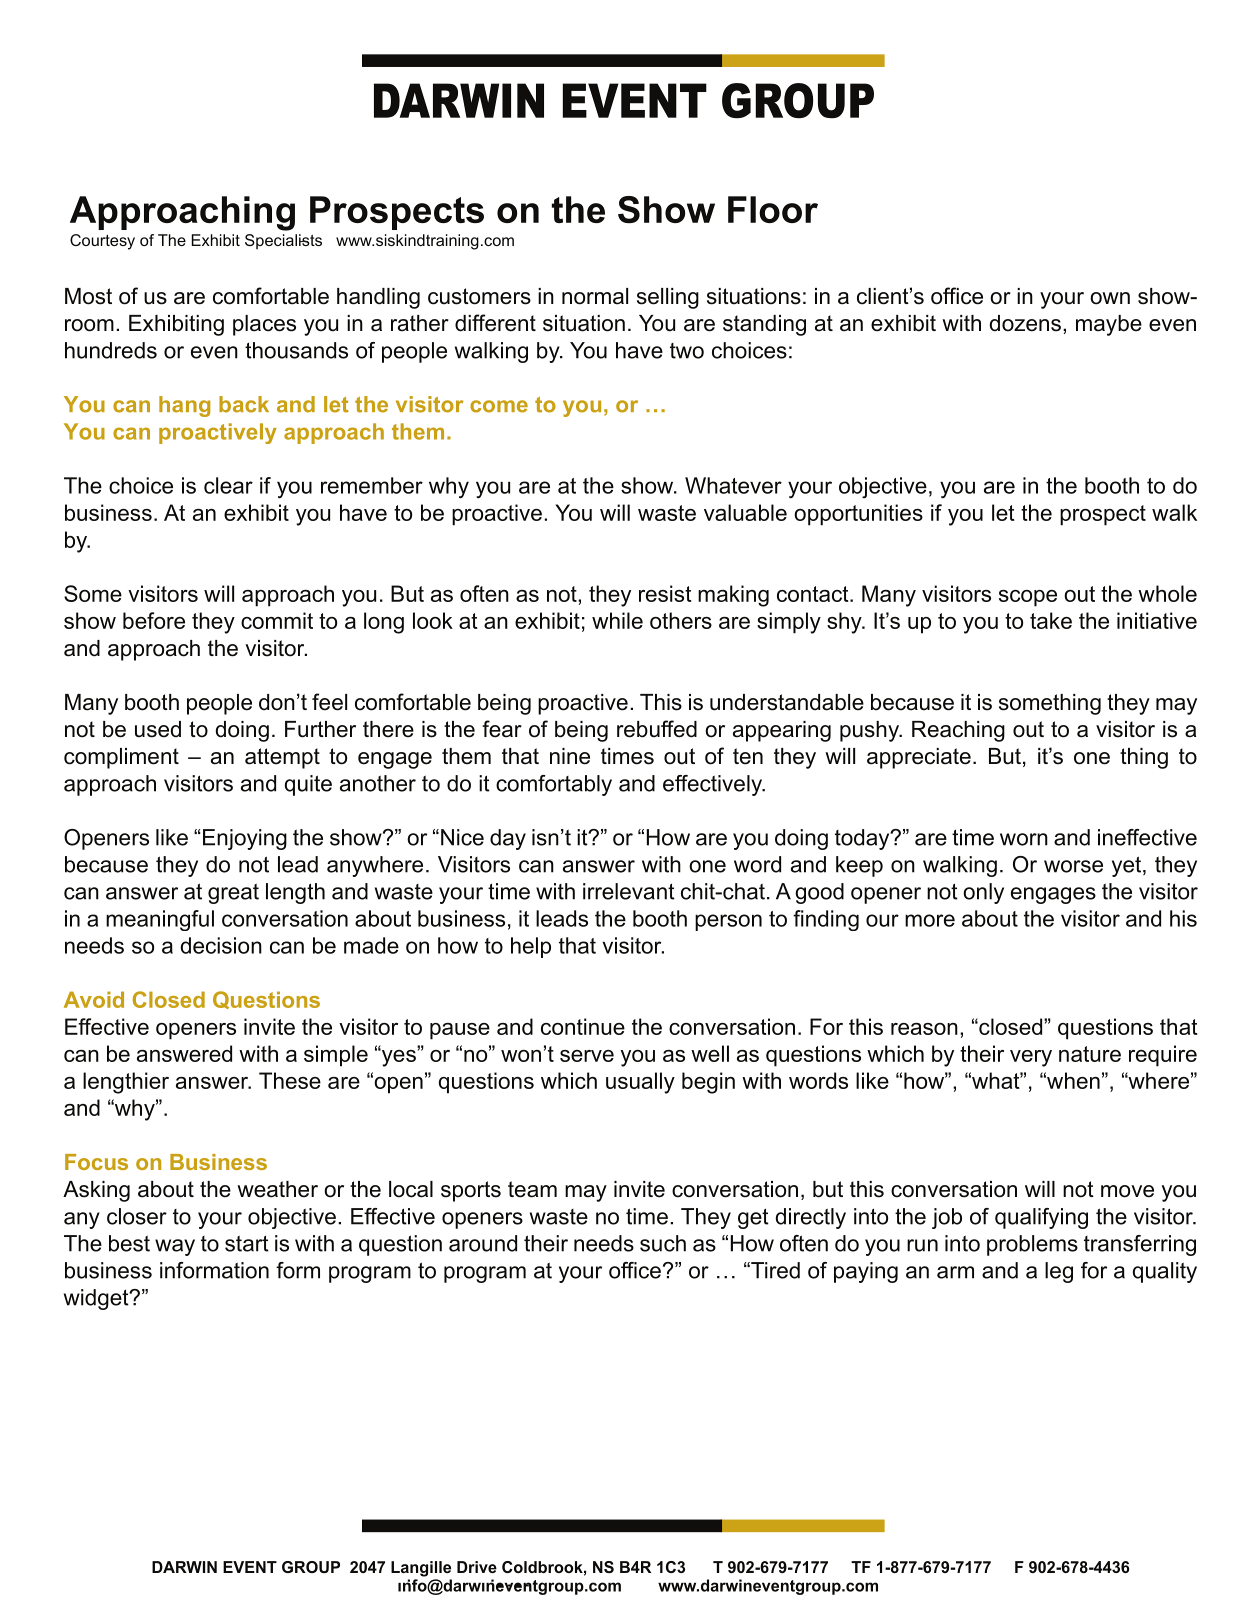 The height and width of the screenshot is (1623, 1254). I want to click on continue, so click(583, 1026).
